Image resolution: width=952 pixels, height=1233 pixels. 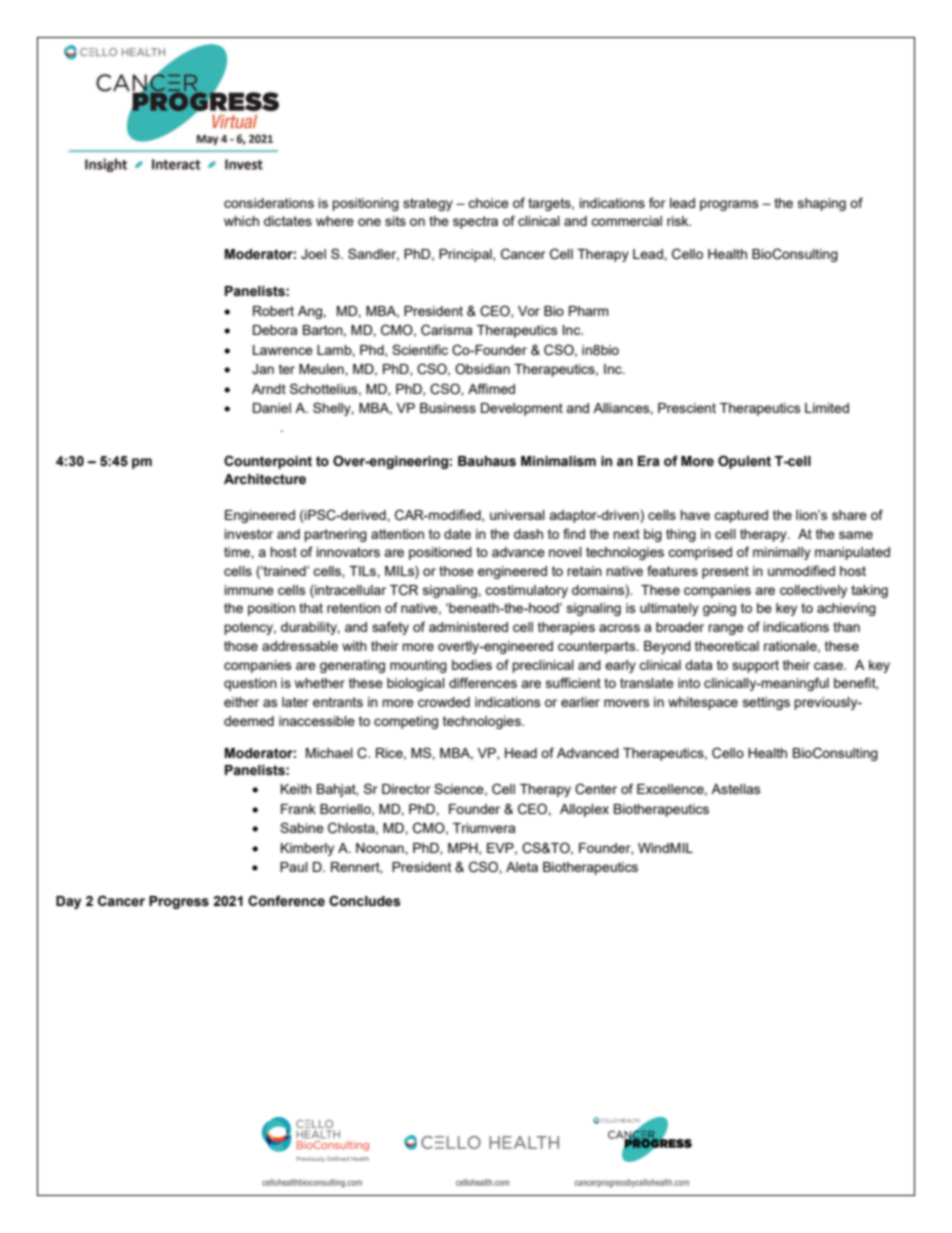 I want to click on bodies, so click(x=472, y=665).
